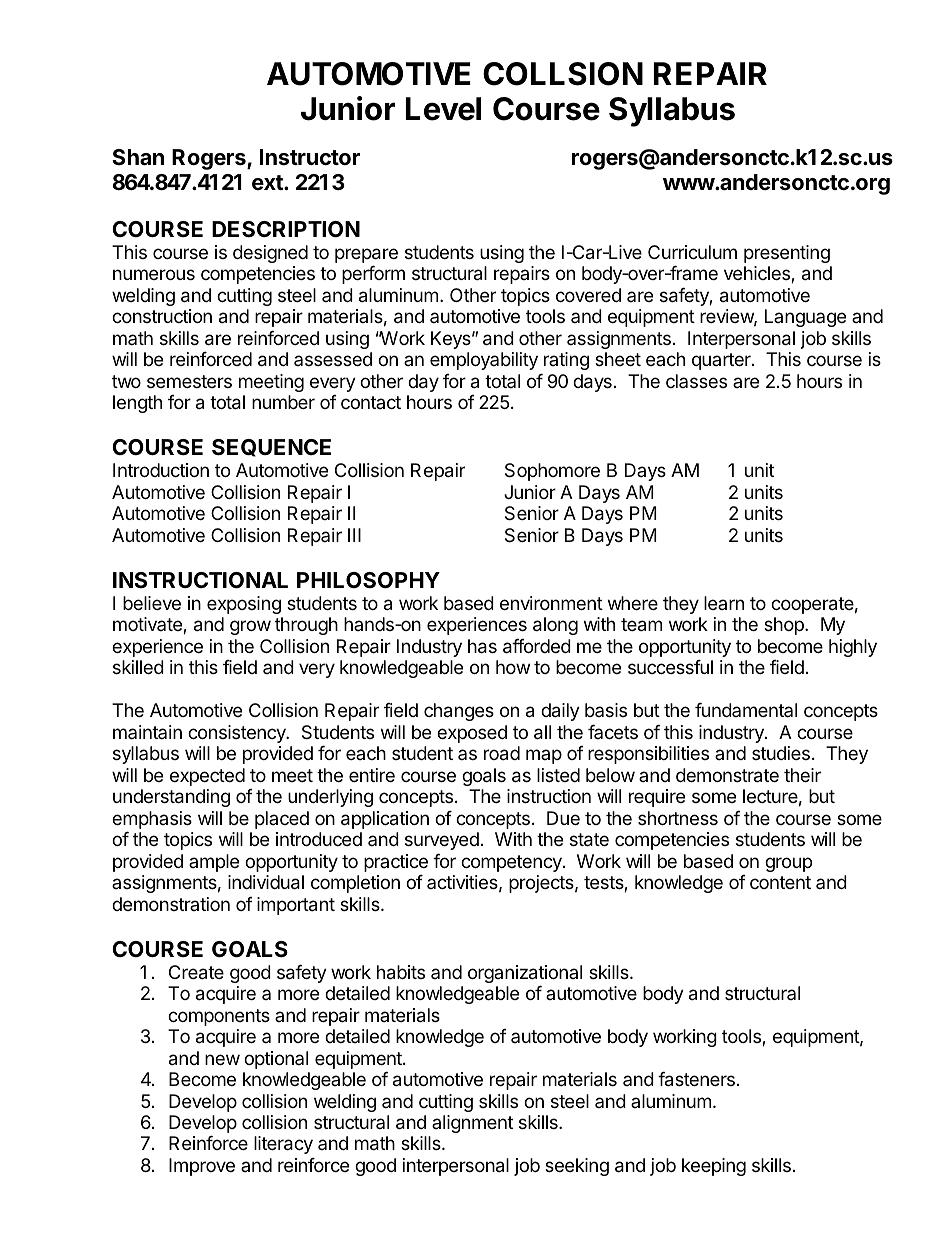 This screenshot has height=1233, width=952. I want to click on presenting, so click(787, 254).
